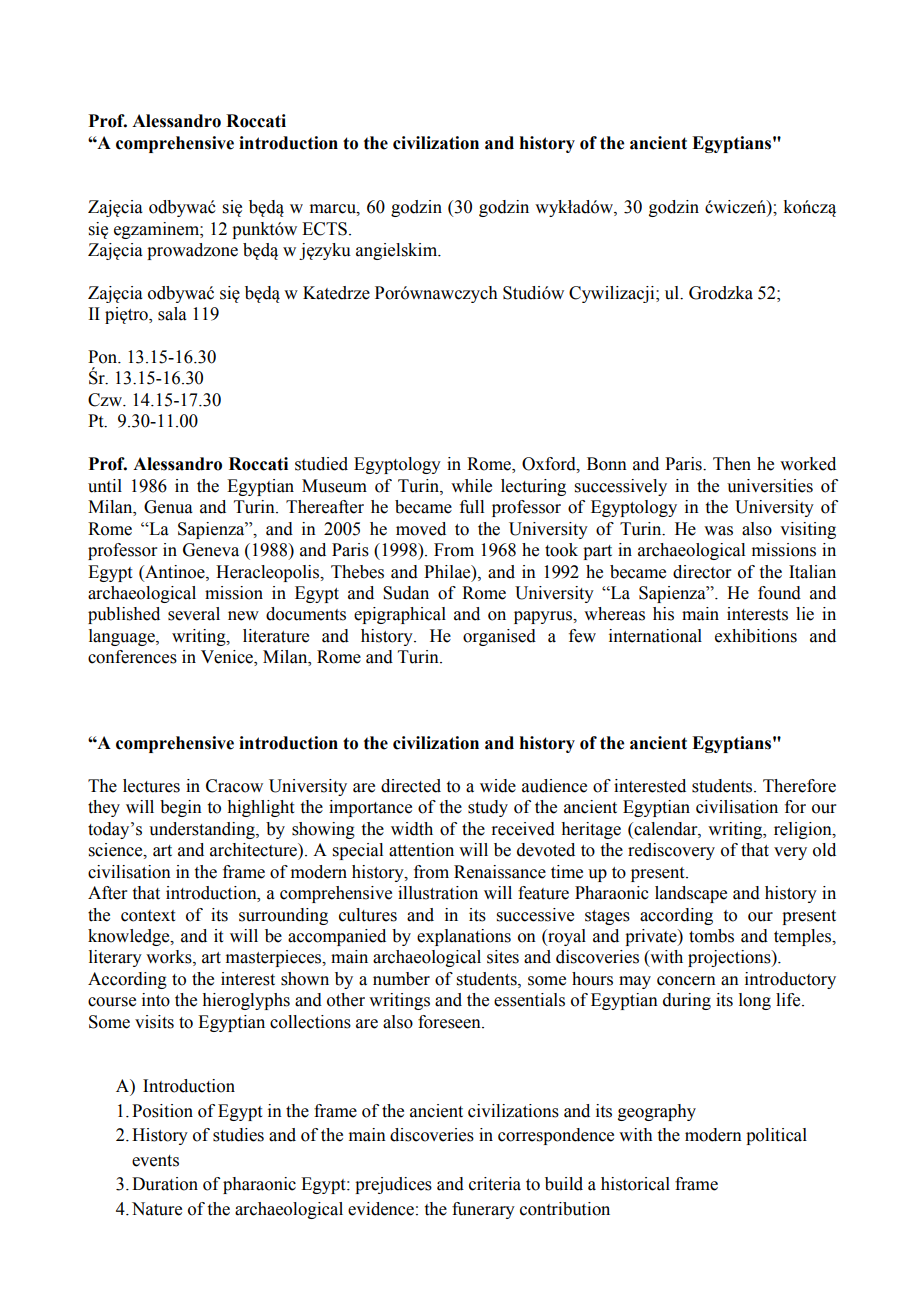 This screenshot has height=1308, width=924. What do you see at coordinates (464, 937) in the screenshot?
I see `explanations` at bounding box center [464, 937].
